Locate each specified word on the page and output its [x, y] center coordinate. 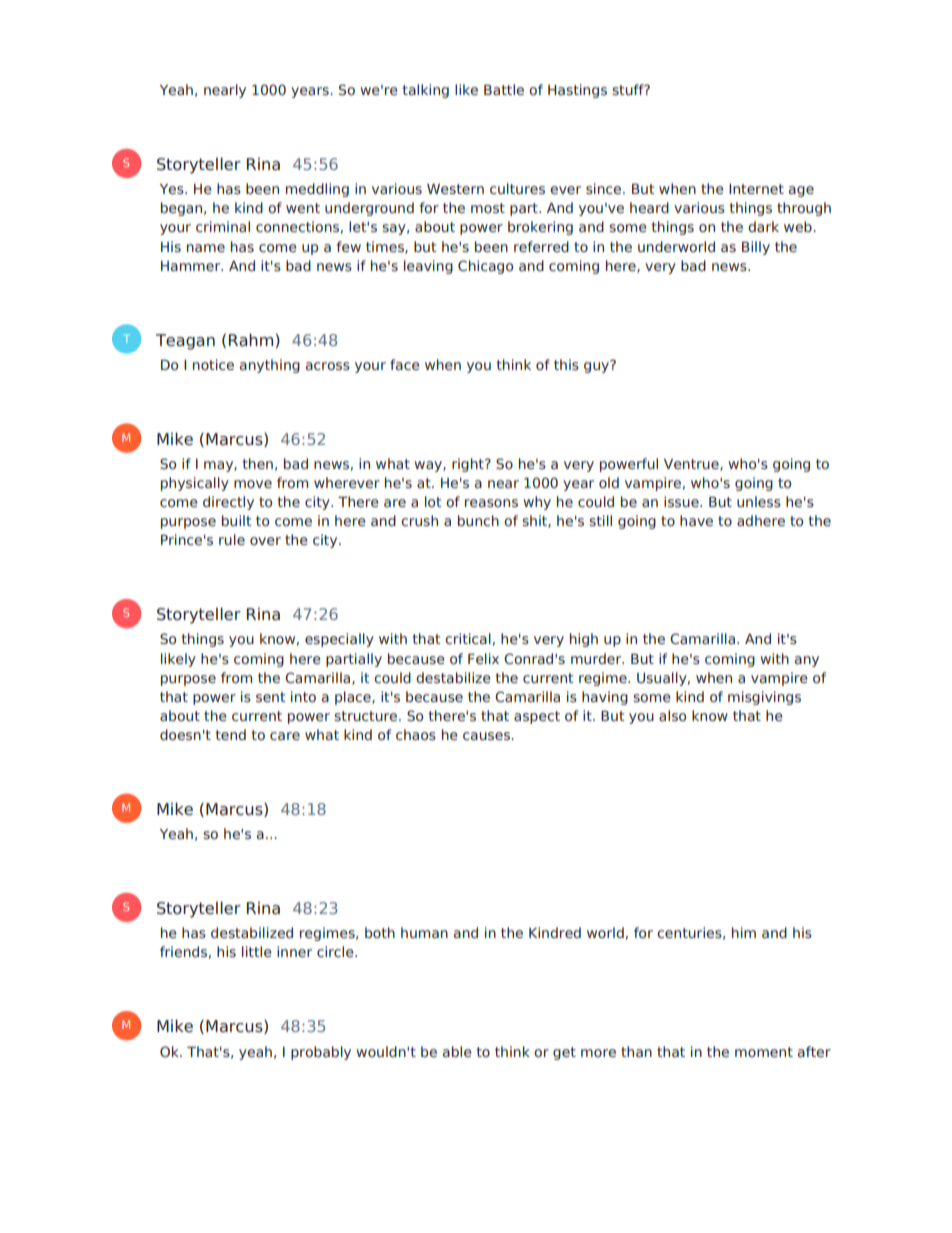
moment [764, 1052]
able [457, 1051]
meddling [317, 190]
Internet [756, 189]
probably [321, 1053]
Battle [504, 89]
